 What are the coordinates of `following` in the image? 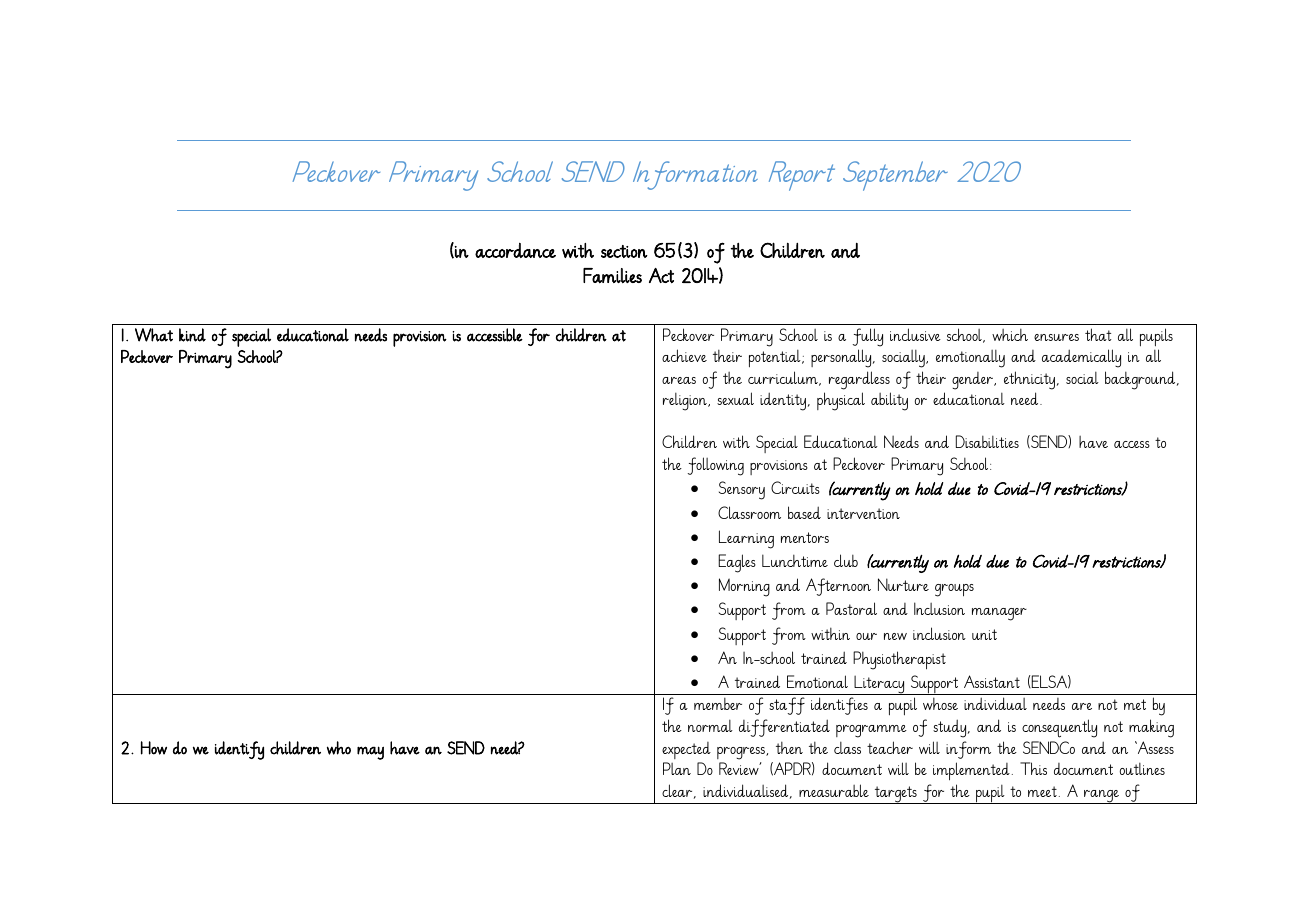 It's located at (716, 466).
